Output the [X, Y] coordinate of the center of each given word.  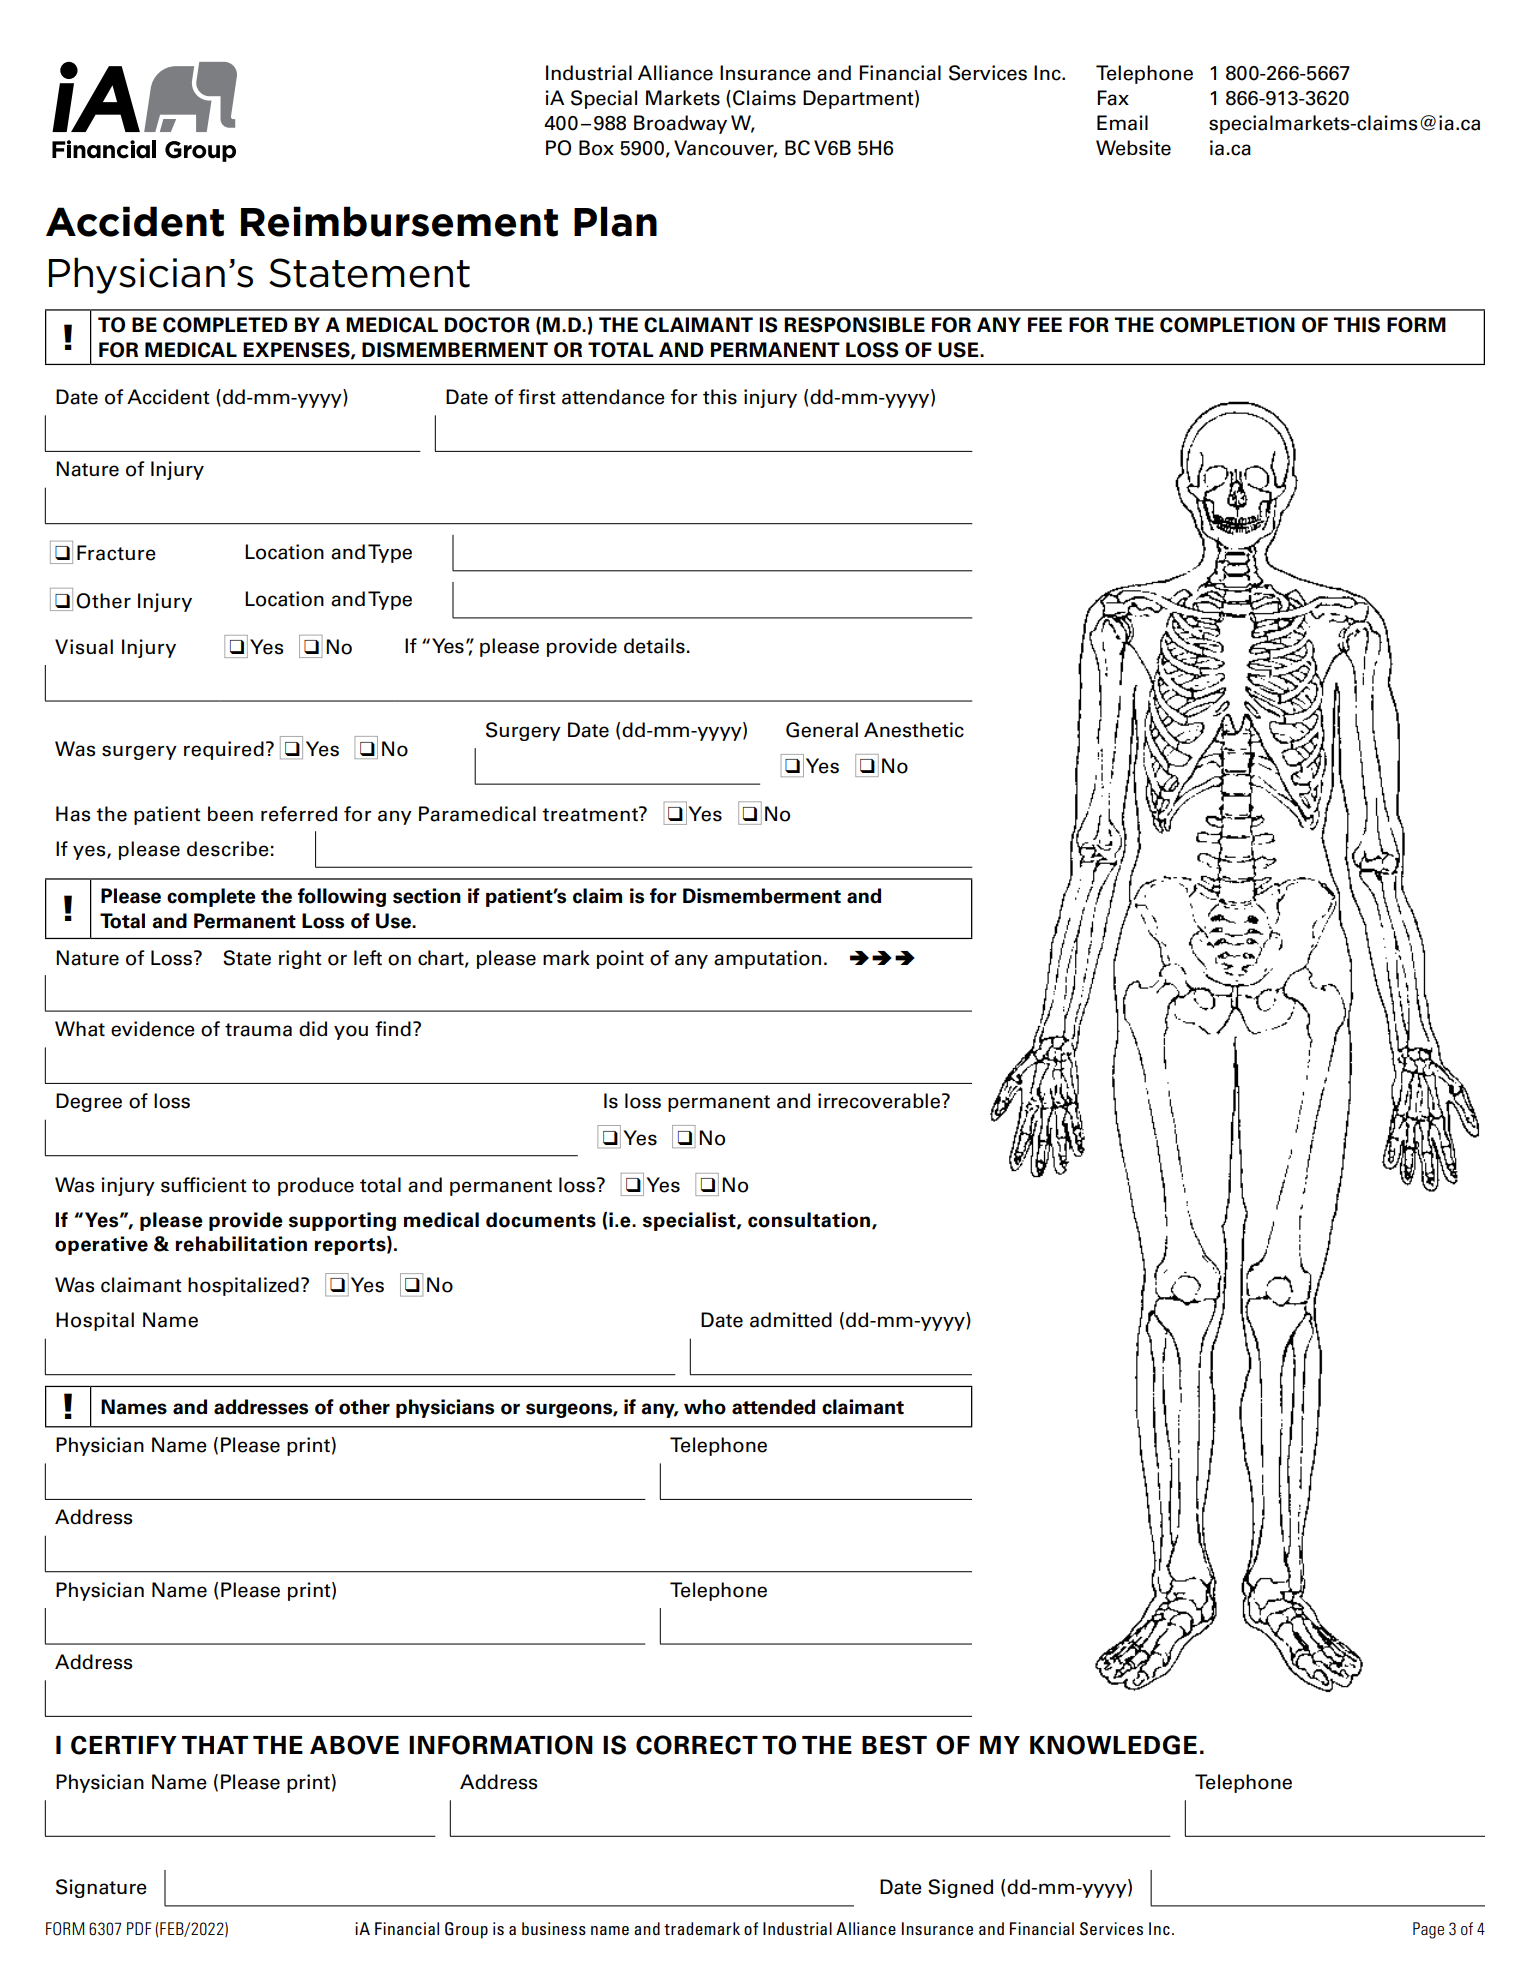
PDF [139, 1928]
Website [1133, 148]
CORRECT [697, 1745]
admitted [791, 1320]
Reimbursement [399, 221]
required [224, 750]
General [822, 730]
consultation [810, 1221]
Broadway [680, 124]
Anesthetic [914, 730]
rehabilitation [241, 1244]
